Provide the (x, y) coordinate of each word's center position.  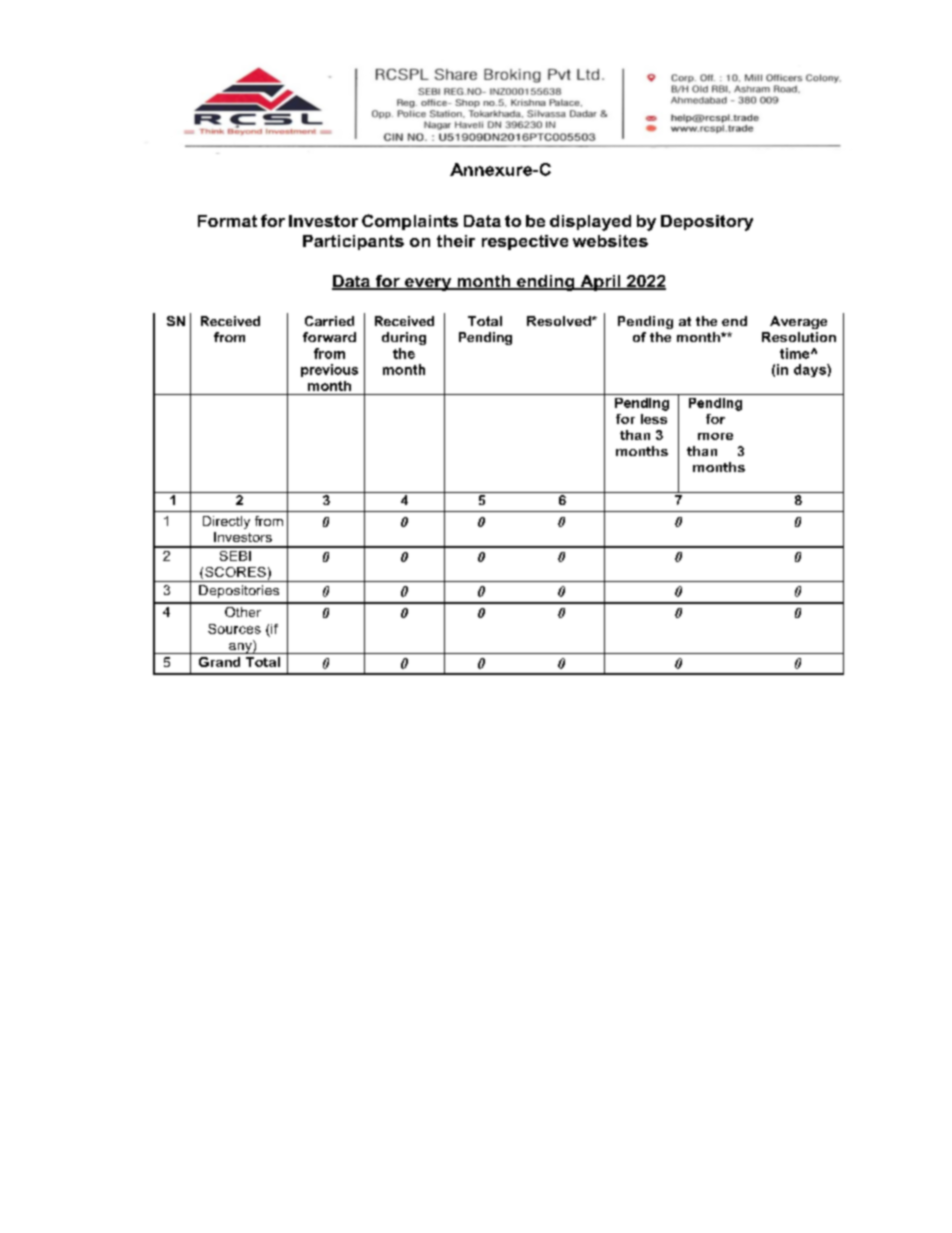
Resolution (799, 337)
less (654, 419)
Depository (707, 223)
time (796, 353)
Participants (353, 242)
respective (525, 242)
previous (329, 370)
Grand (219, 662)
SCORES (235, 572)
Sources (234, 629)
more (715, 436)
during (404, 338)
